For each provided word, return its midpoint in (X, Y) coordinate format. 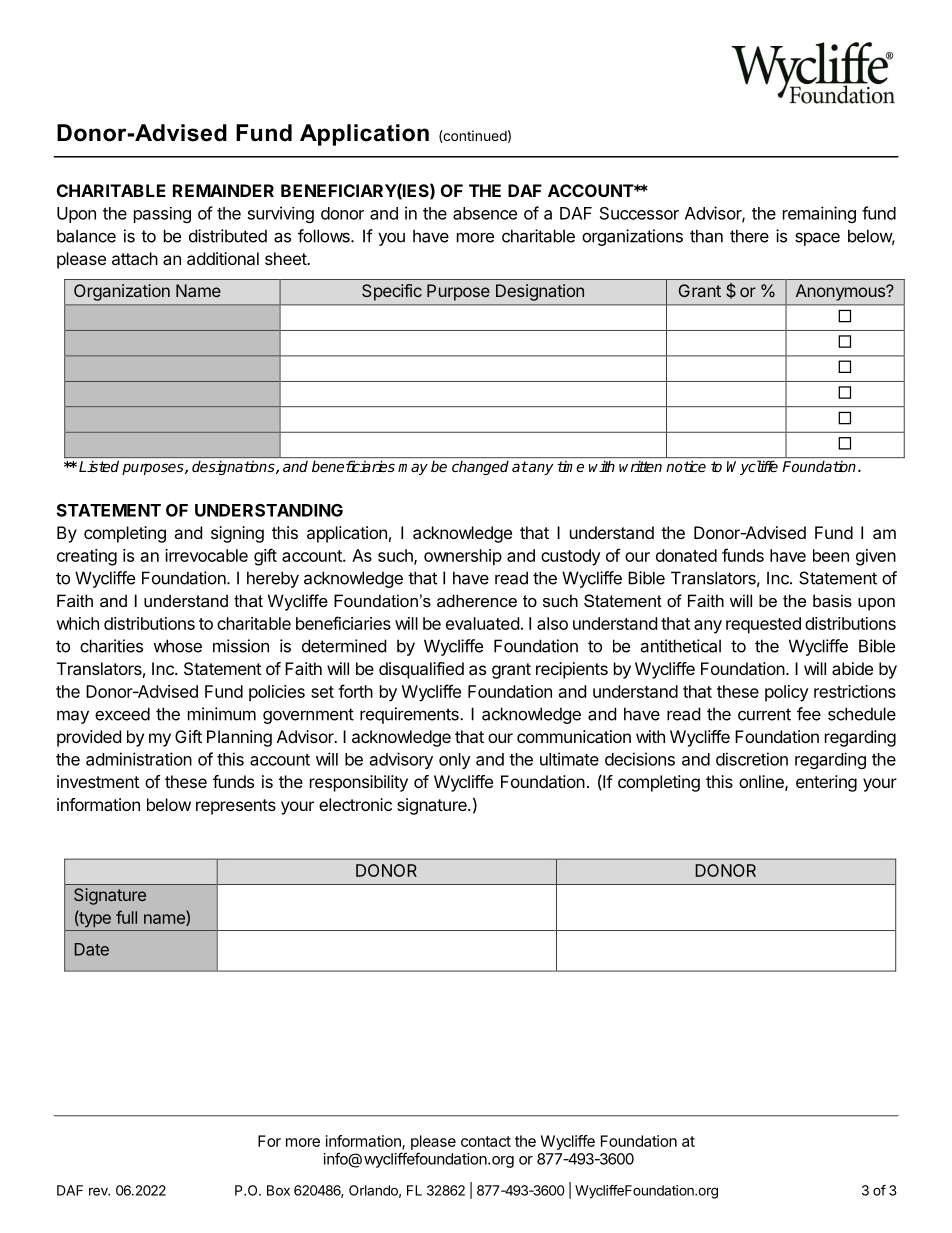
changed (480, 468)
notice (686, 466)
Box (278, 1190)
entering (826, 783)
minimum (222, 714)
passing (162, 215)
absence (485, 213)
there (749, 236)
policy (787, 693)
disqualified (421, 670)
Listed (99, 466)
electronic (355, 804)
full (126, 917)
